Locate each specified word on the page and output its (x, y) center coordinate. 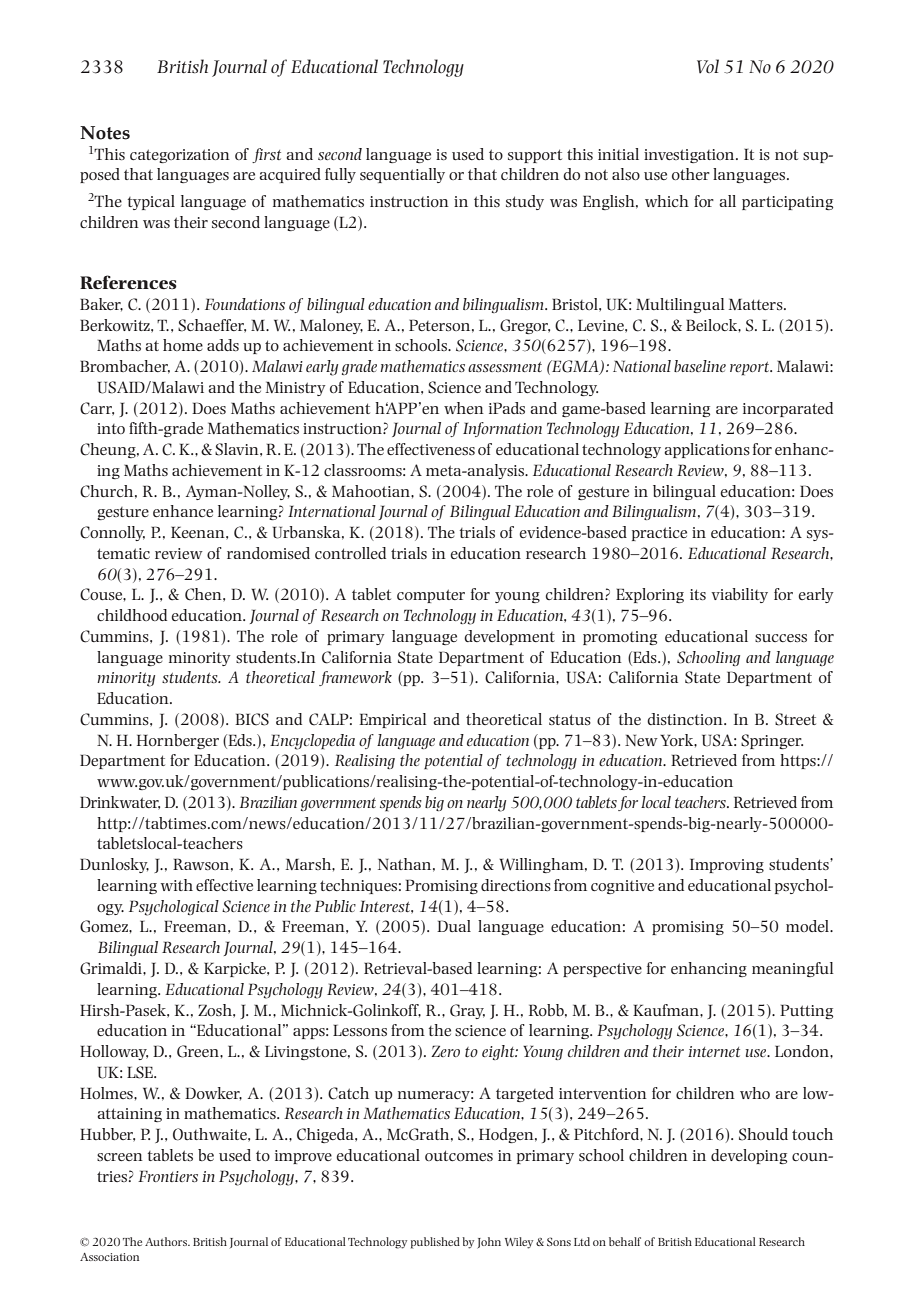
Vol (708, 66)
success (781, 638)
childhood (132, 615)
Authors (167, 1241)
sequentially (402, 175)
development (509, 637)
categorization (180, 156)
